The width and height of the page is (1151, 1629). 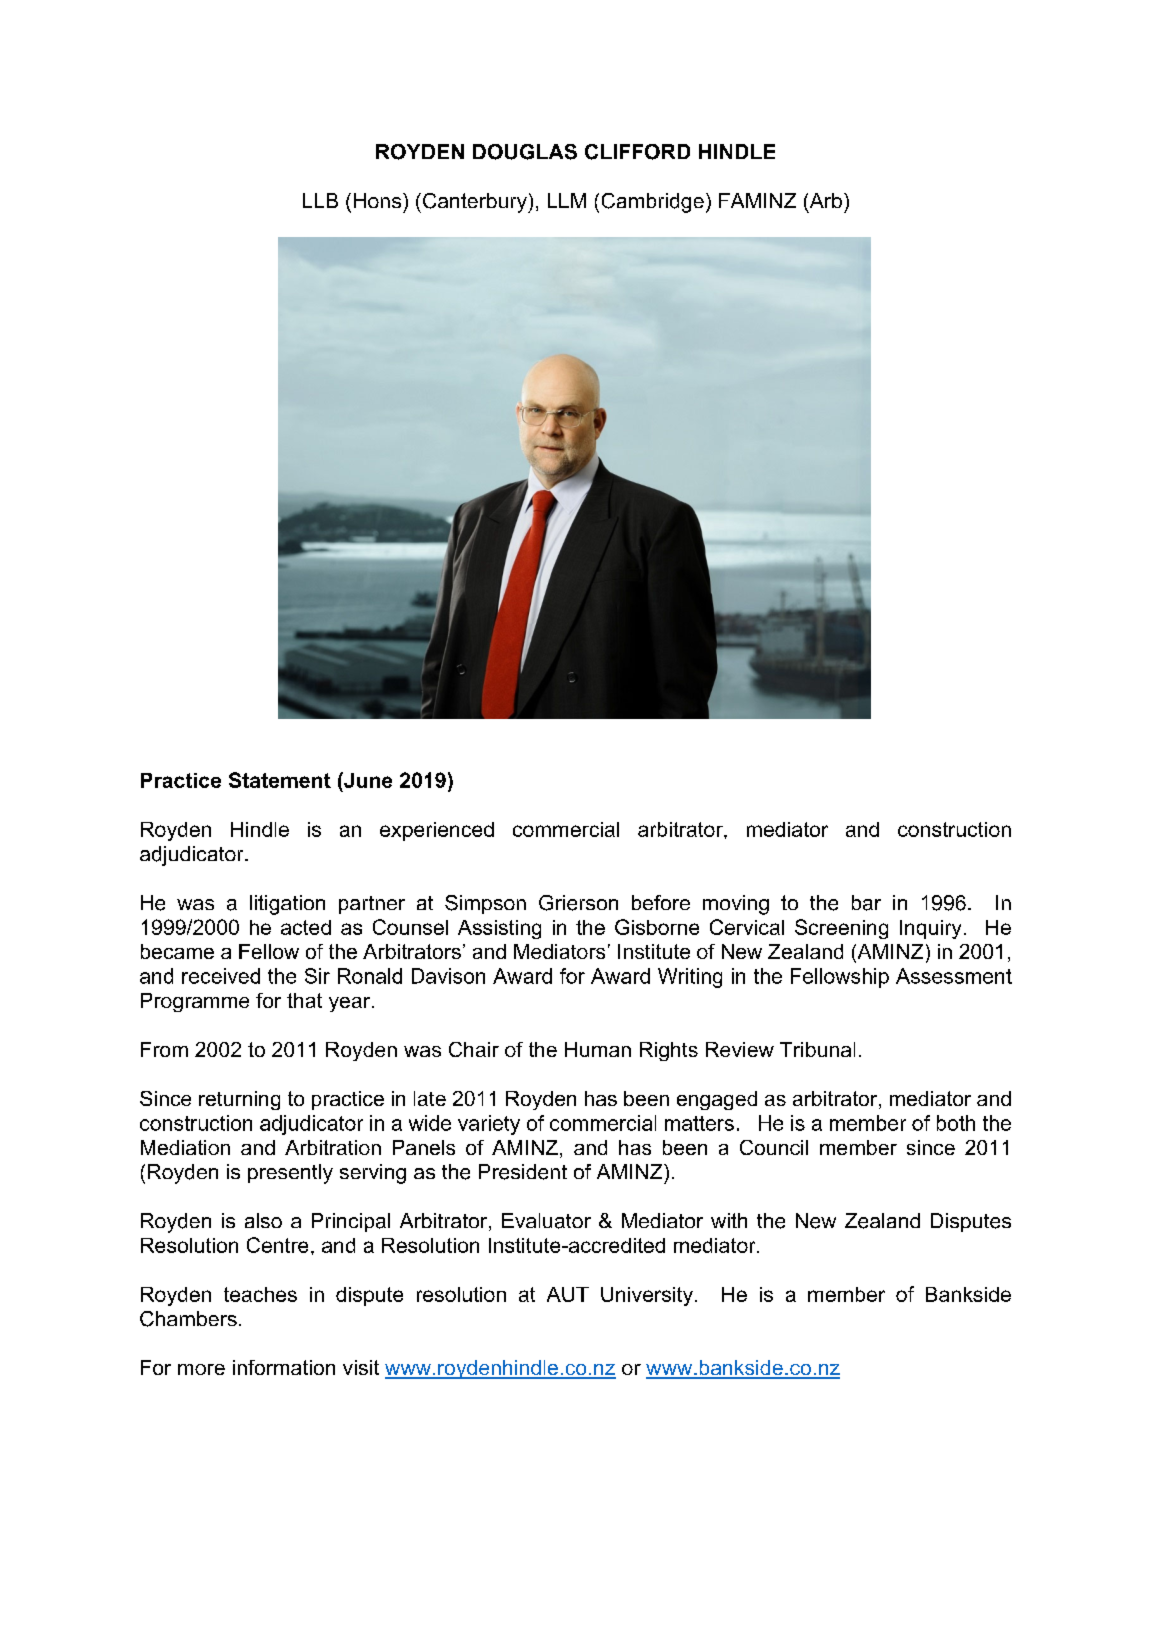 What do you see at coordinates (866, 903) in the page?
I see `bar` at bounding box center [866, 903].
